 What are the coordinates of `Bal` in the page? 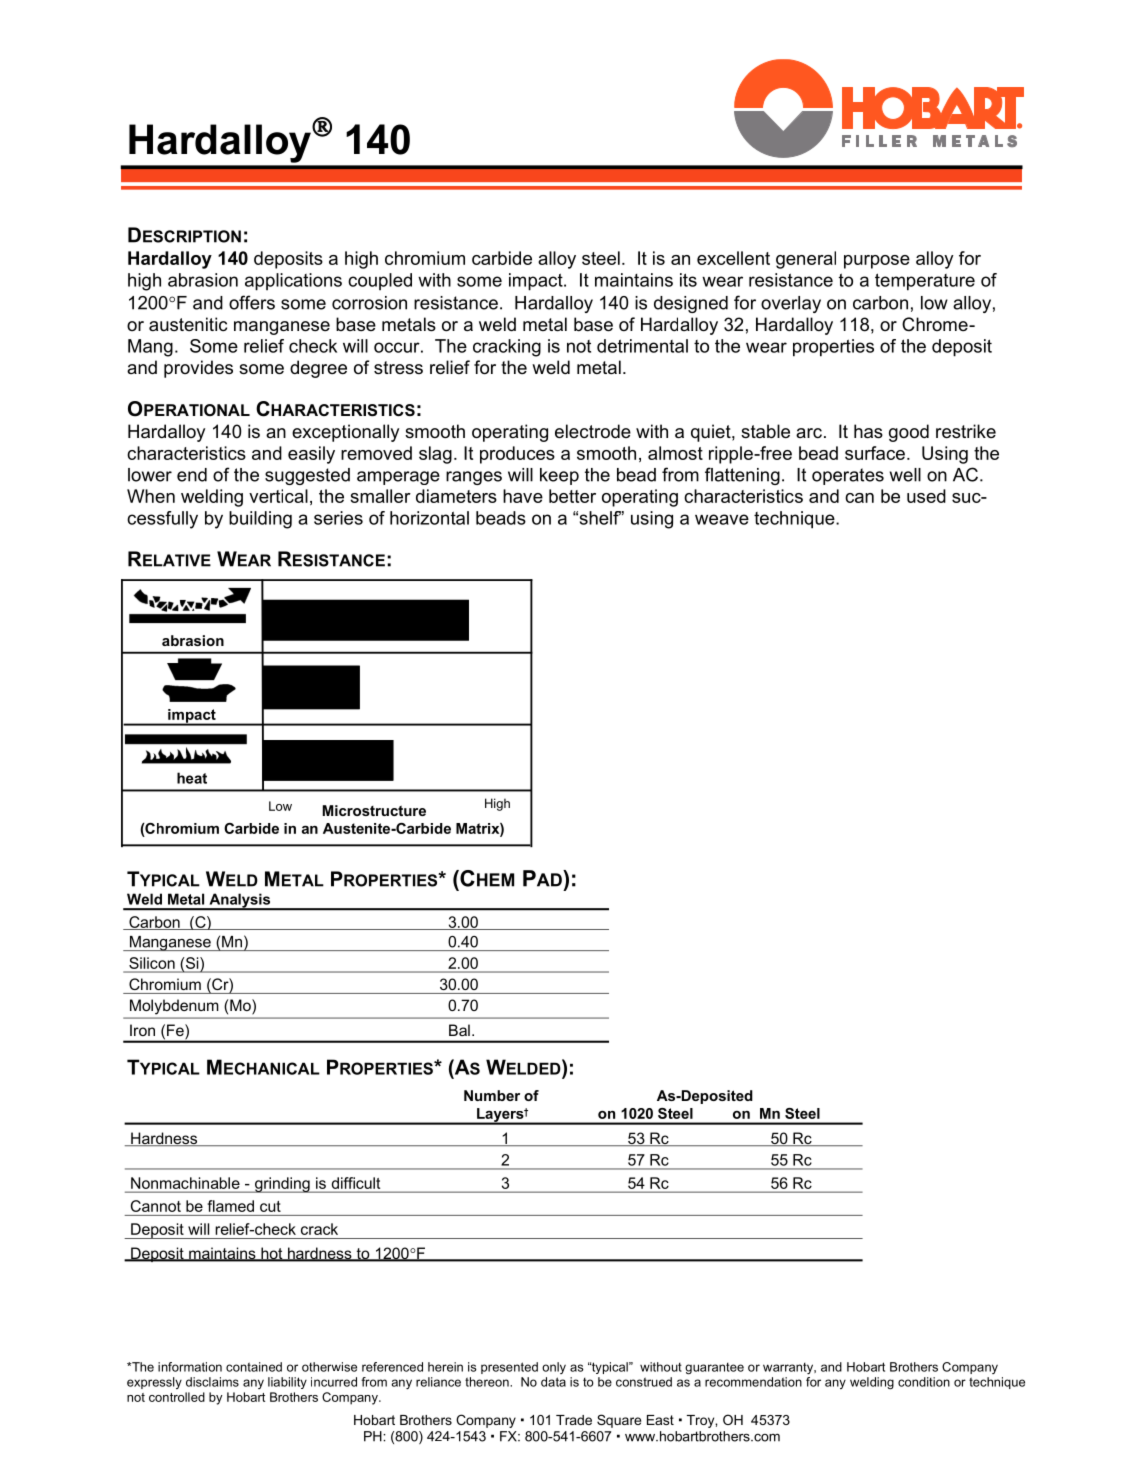 It's located at (459, 1030).
